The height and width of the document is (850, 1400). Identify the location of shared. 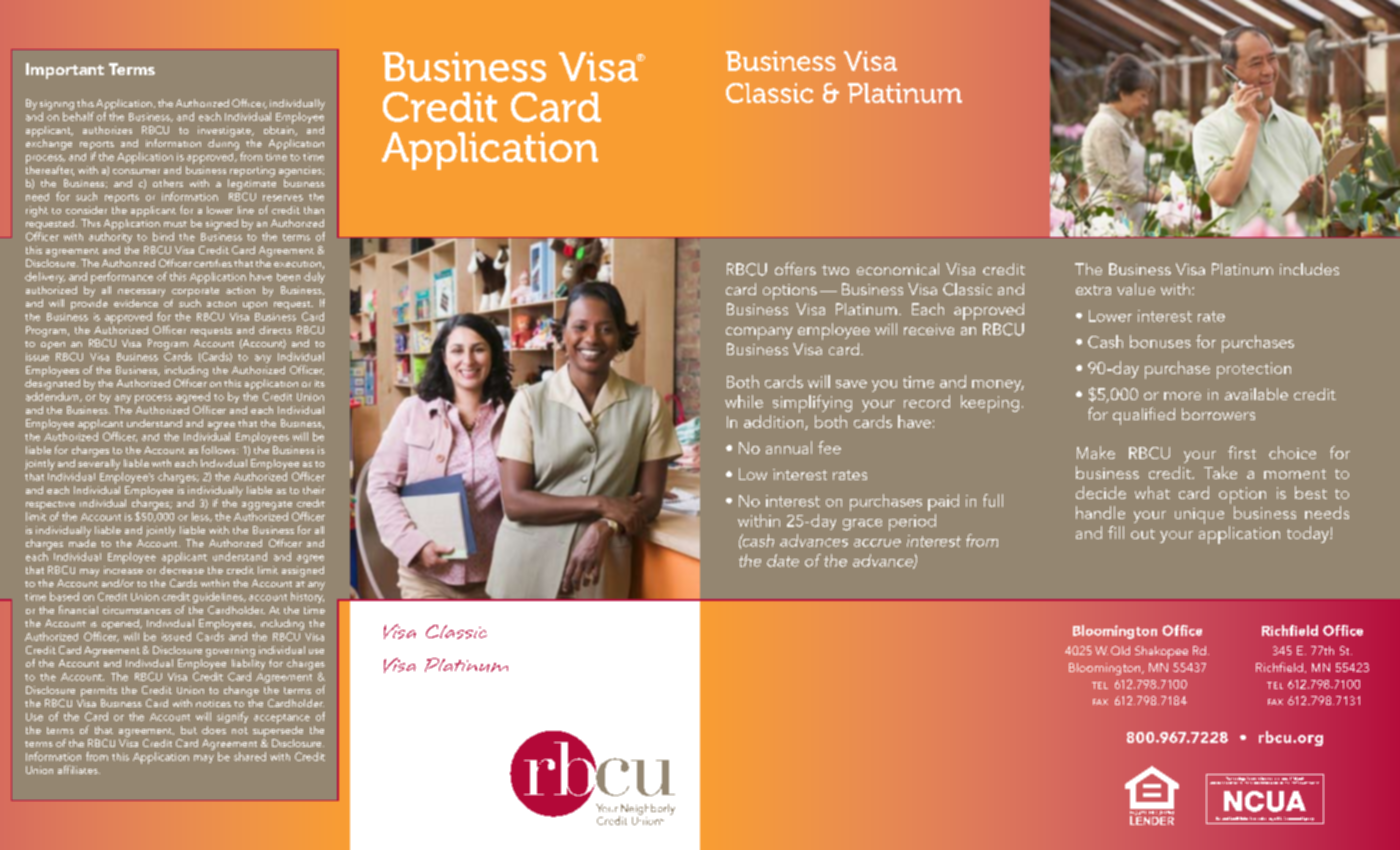
(250, 756).
